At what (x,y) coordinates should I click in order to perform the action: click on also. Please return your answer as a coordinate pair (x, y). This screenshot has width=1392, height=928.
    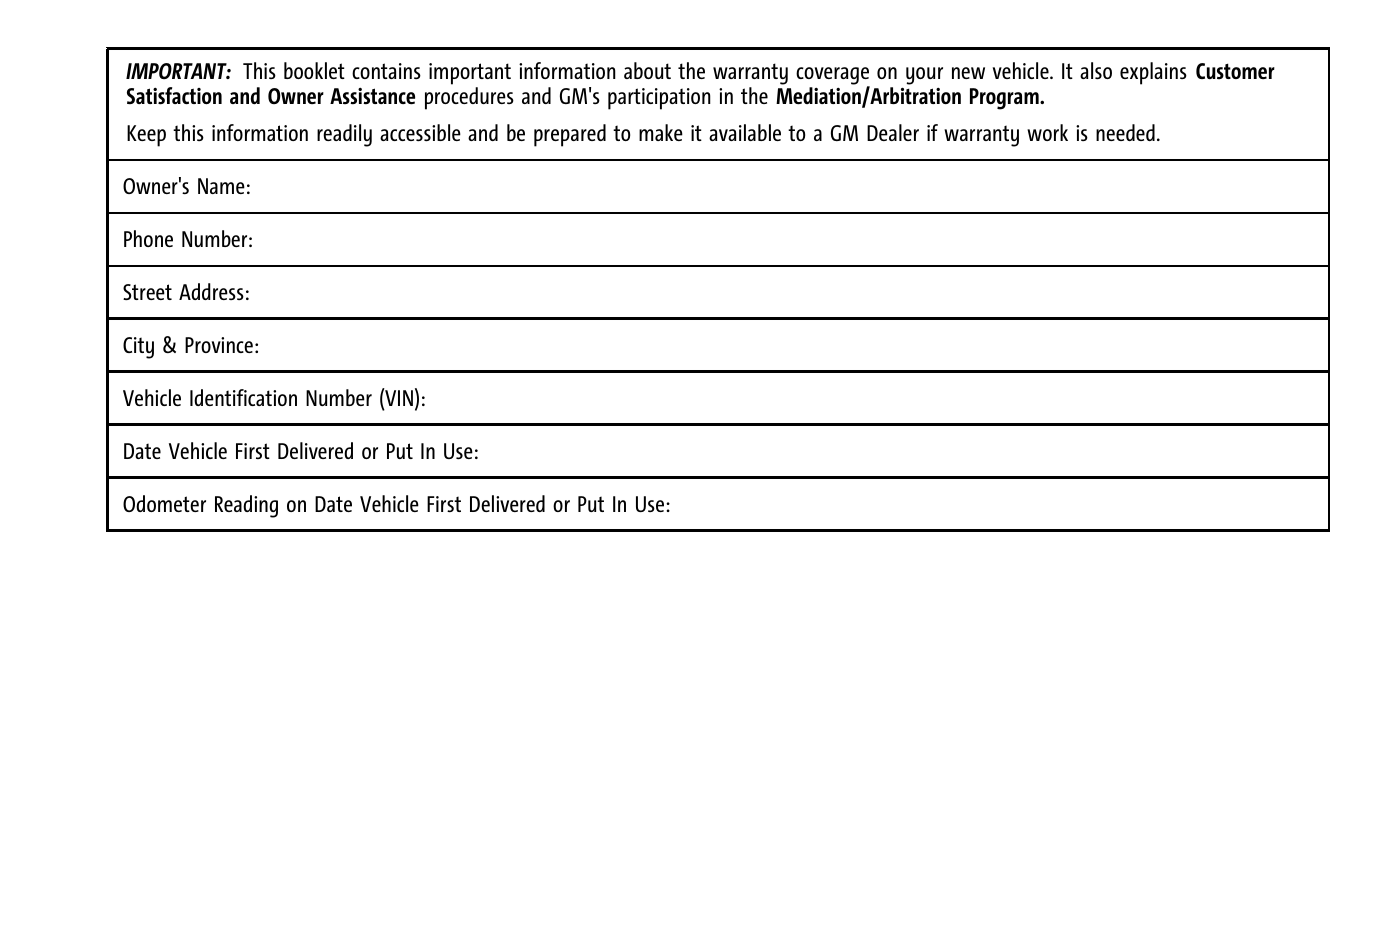
    Looking at the image, I should click on (1096, 70).
